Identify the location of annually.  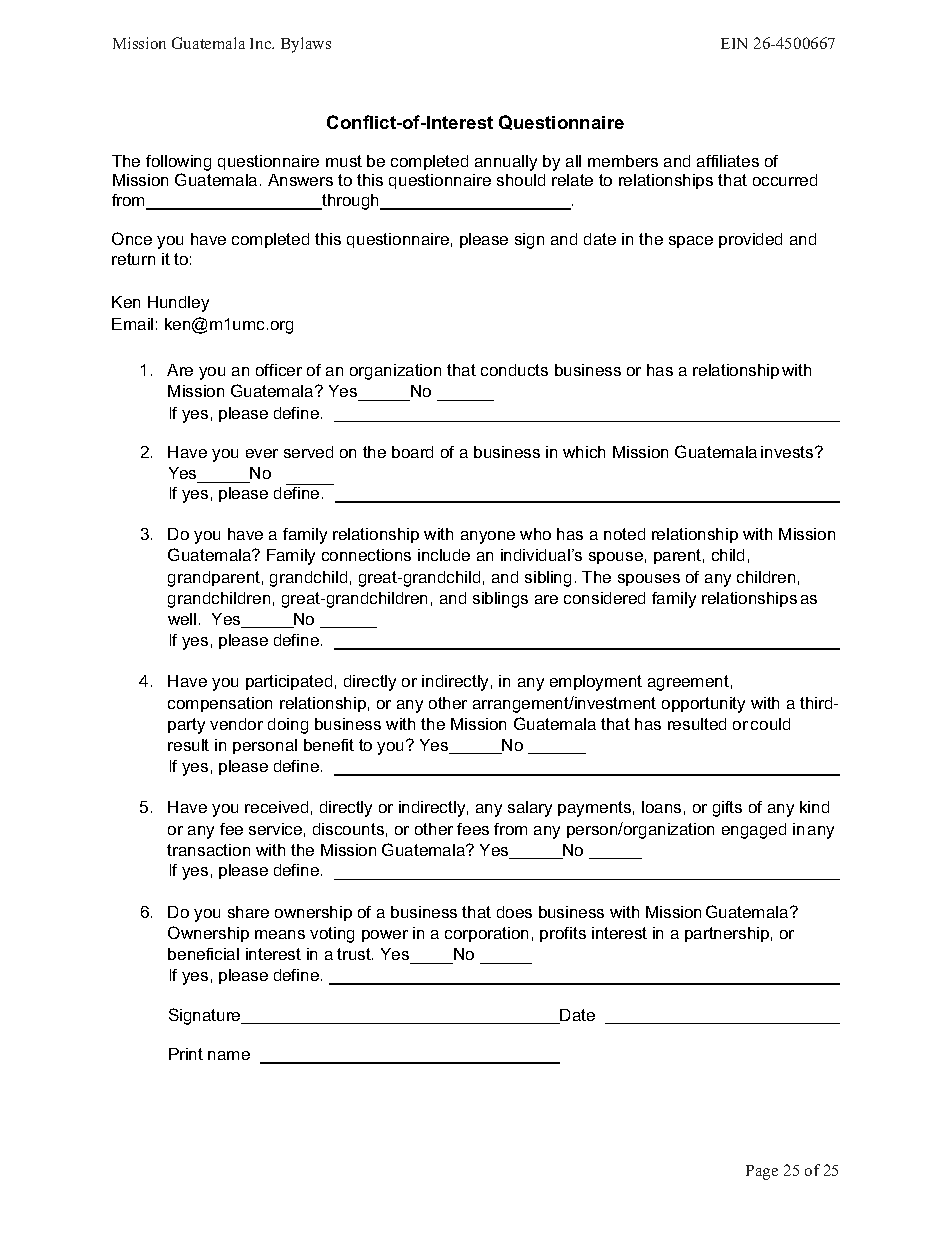
(506, 163).
